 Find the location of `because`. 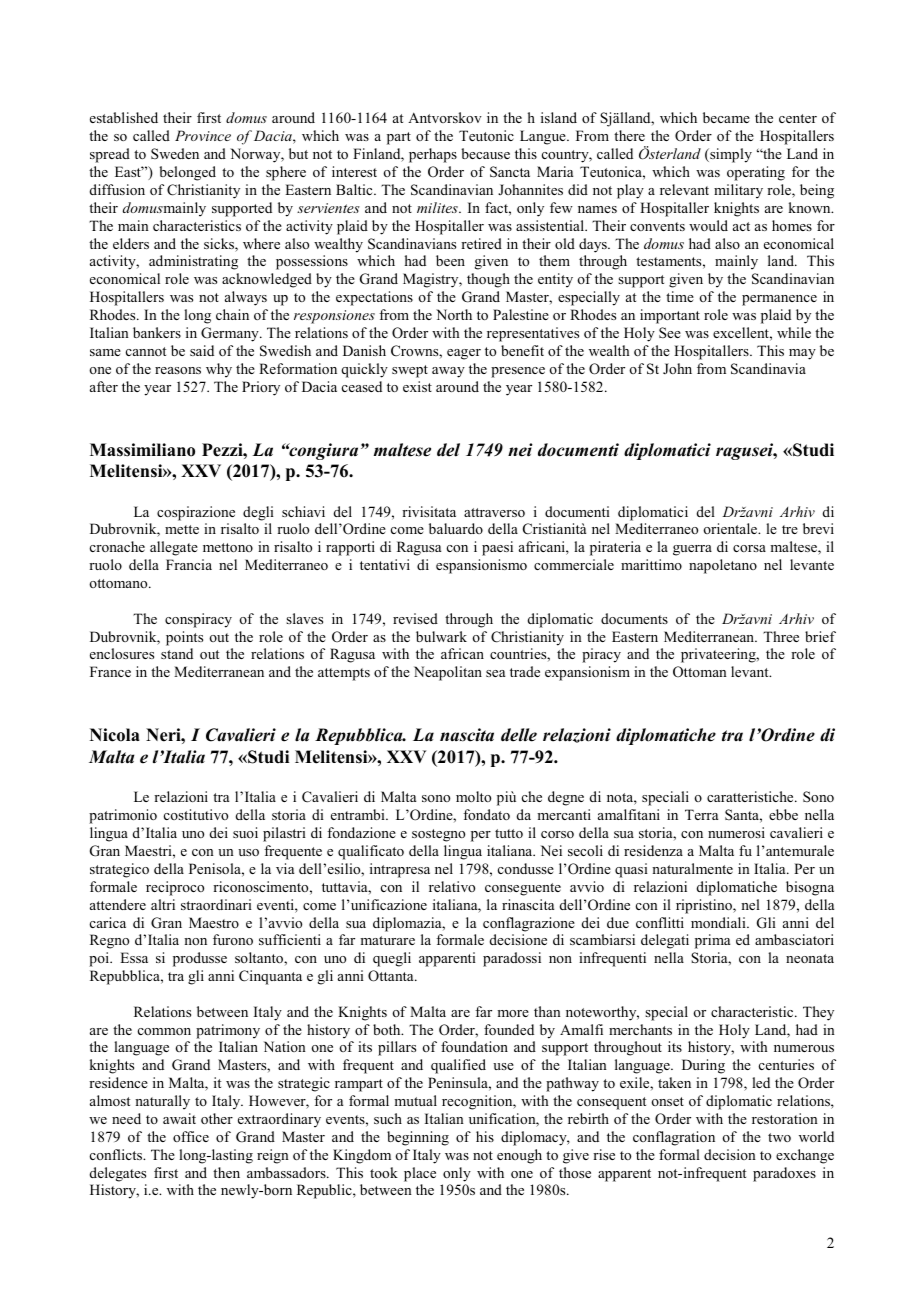

because is located at coordinates (485, 153).
